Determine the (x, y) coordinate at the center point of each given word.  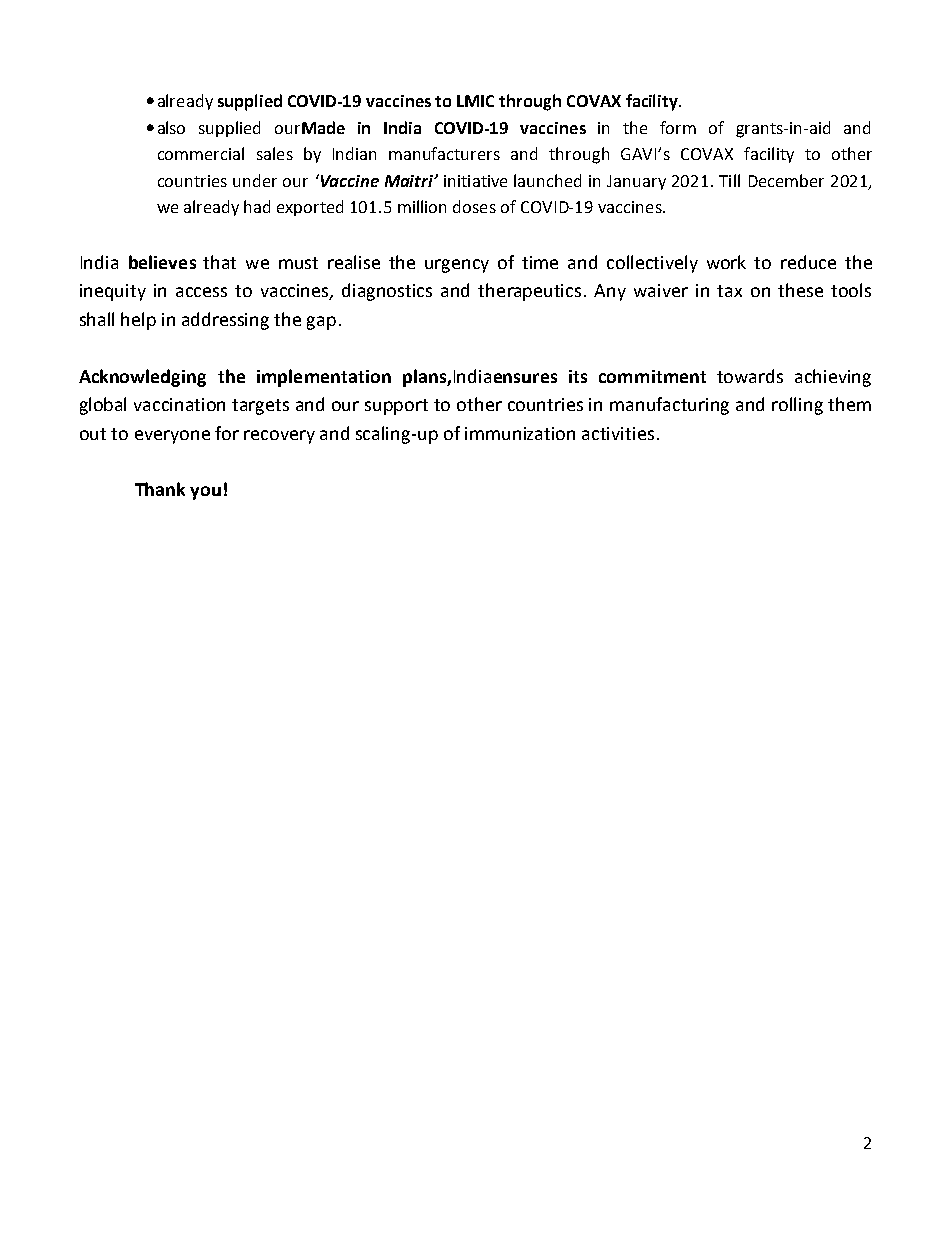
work (726, 262)
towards (750, 376)
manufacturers (444, 153)
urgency (457, 266)
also (171, 127)
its (578, 376)
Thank (160, 489)
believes (162, 262)
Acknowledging (142, 378)
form (678, 127)
